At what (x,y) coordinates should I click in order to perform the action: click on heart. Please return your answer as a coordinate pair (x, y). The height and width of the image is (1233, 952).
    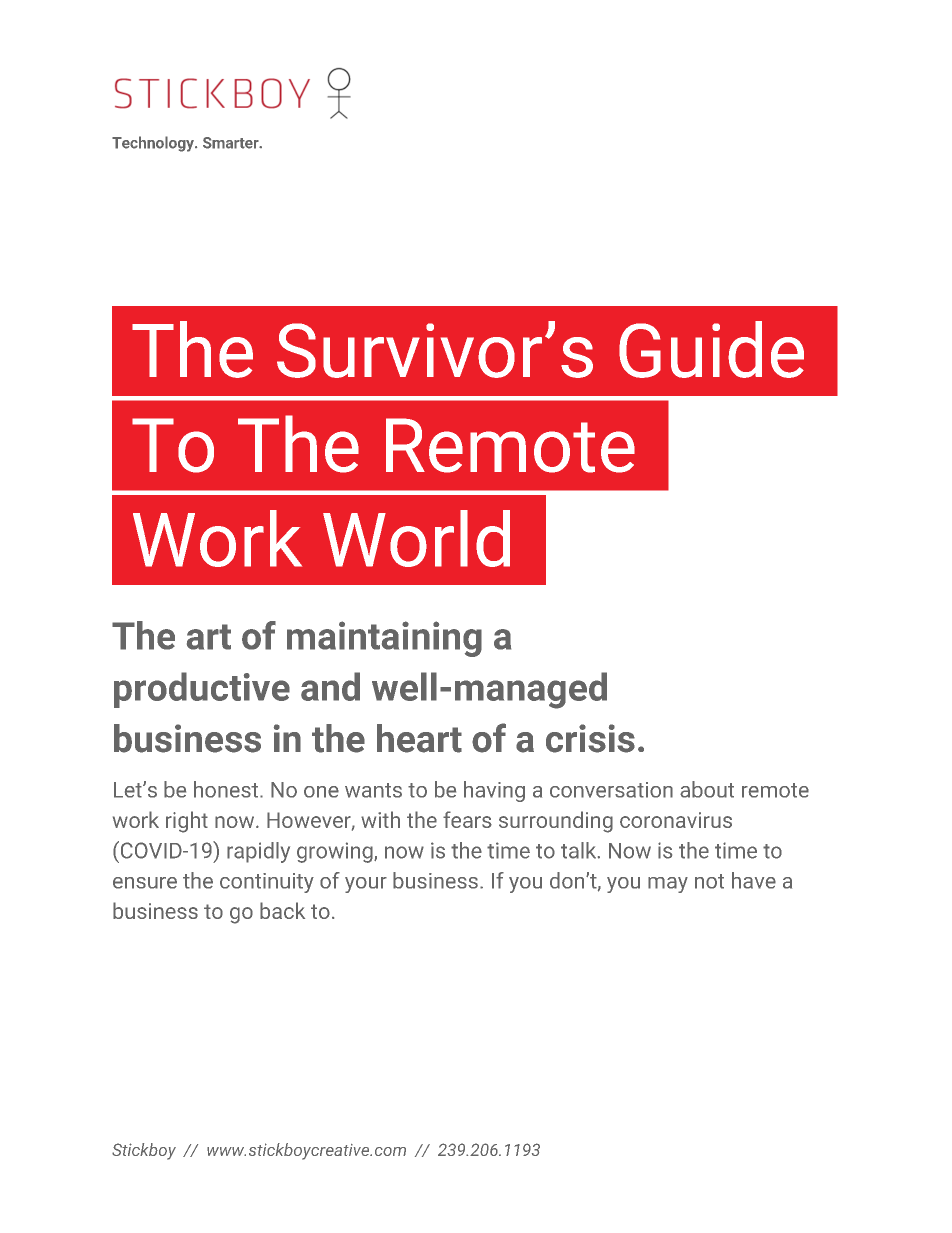
    Looking at the image, I should click on (419, 738).
